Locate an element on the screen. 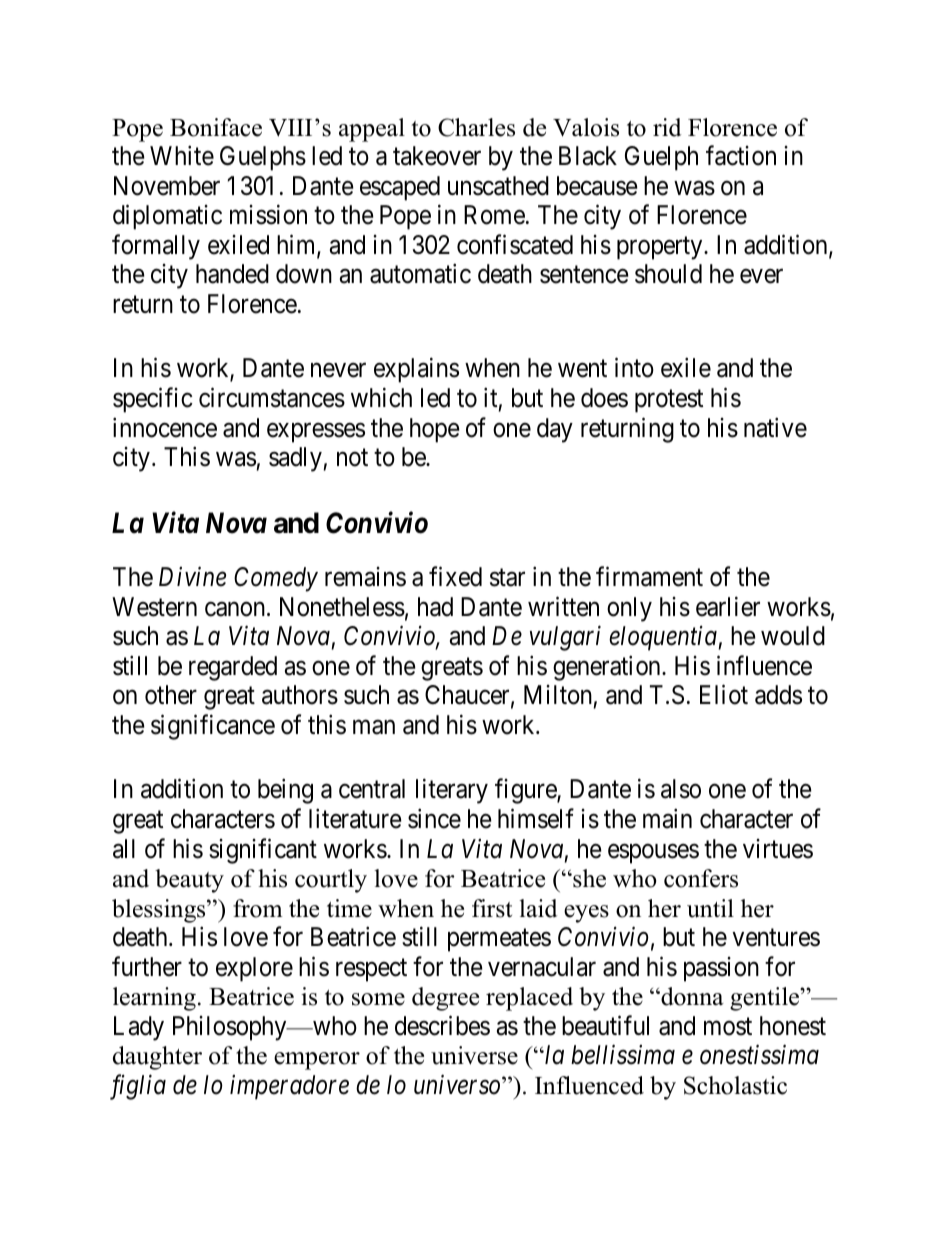 The height and width of the screenshot is (1233, 952). Divine is located at coordinates (192, 577).
